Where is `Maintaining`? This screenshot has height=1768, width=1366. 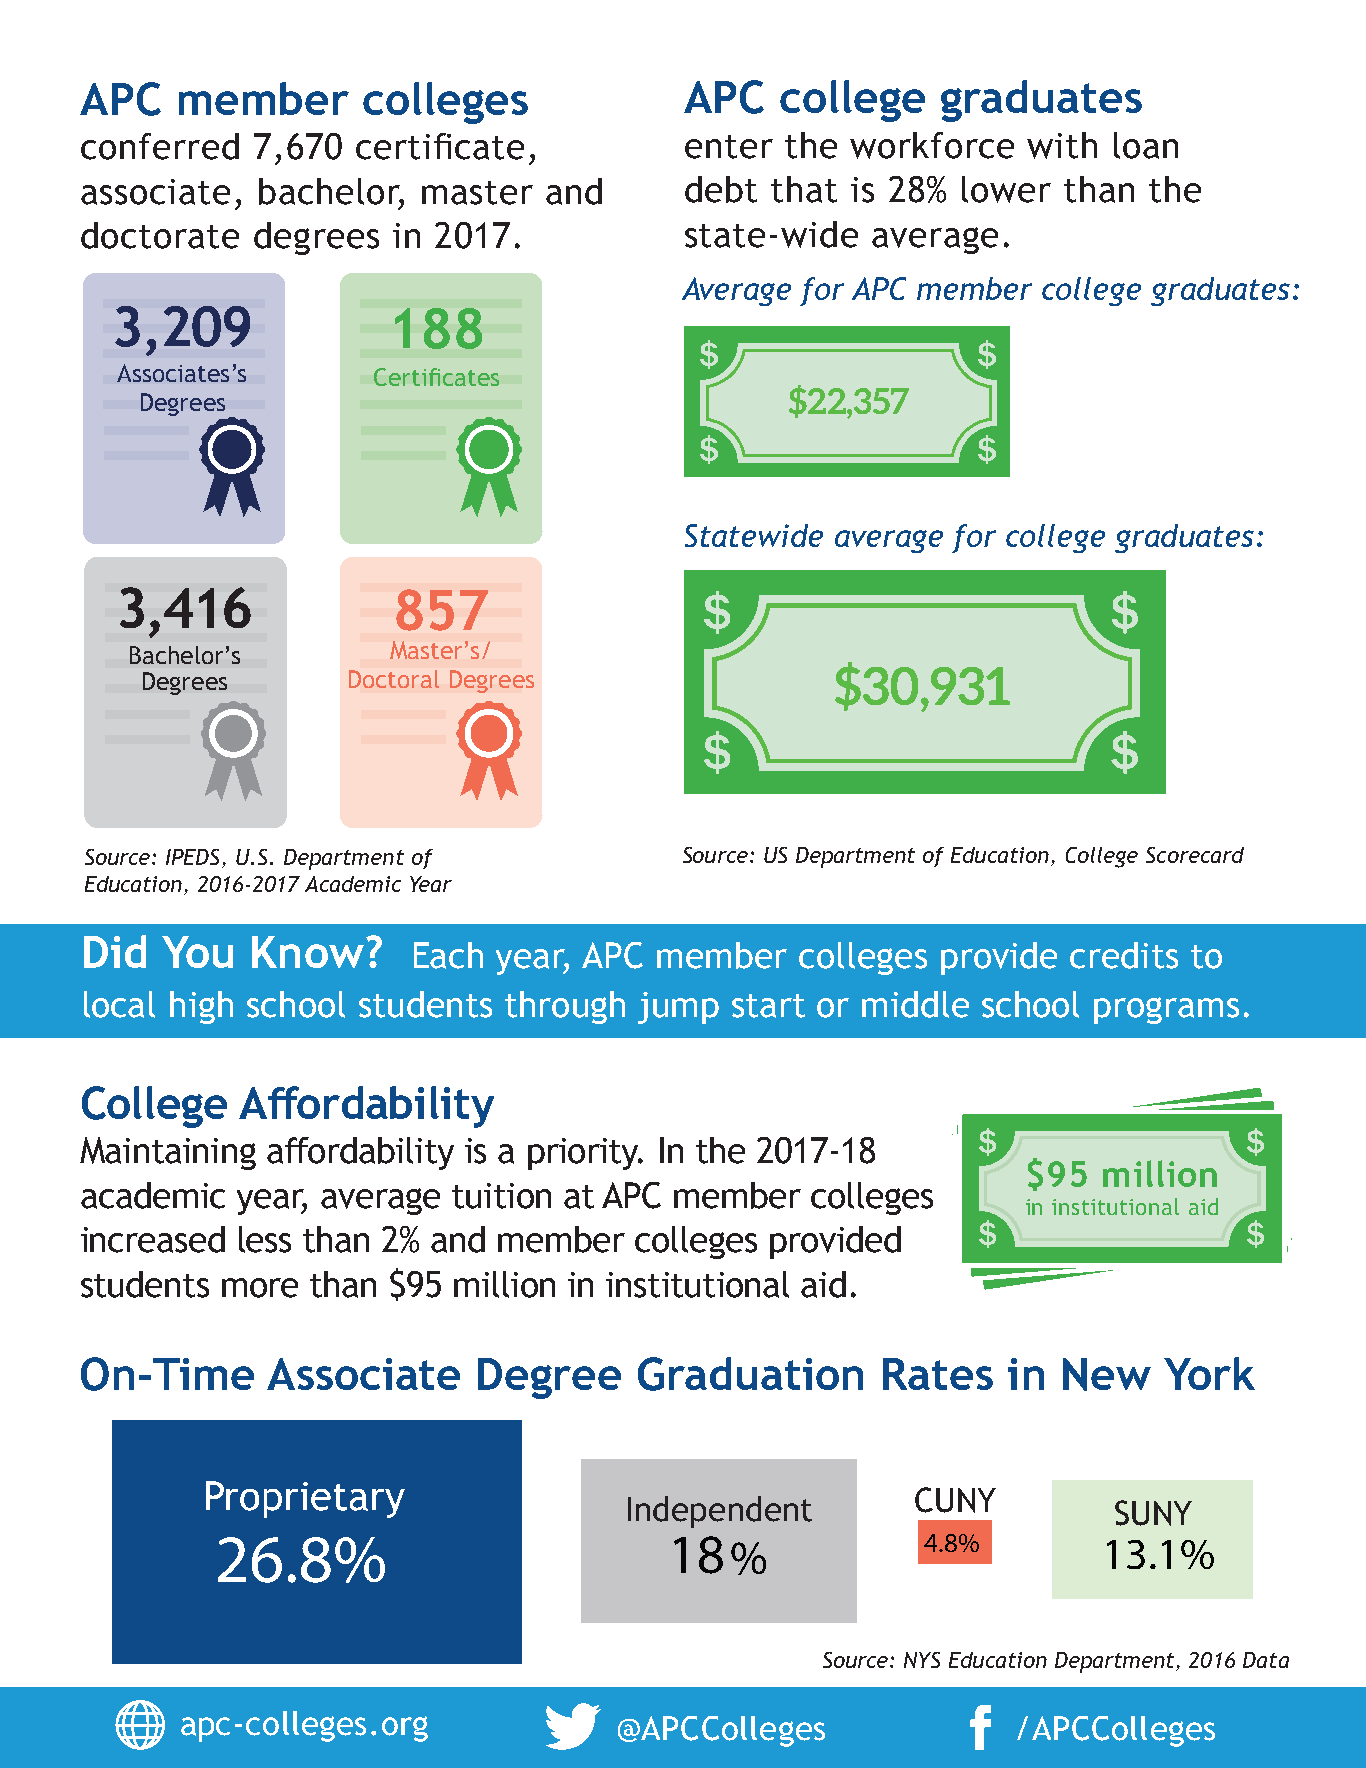
Maintaining is located at coordinates (168, 1153).
